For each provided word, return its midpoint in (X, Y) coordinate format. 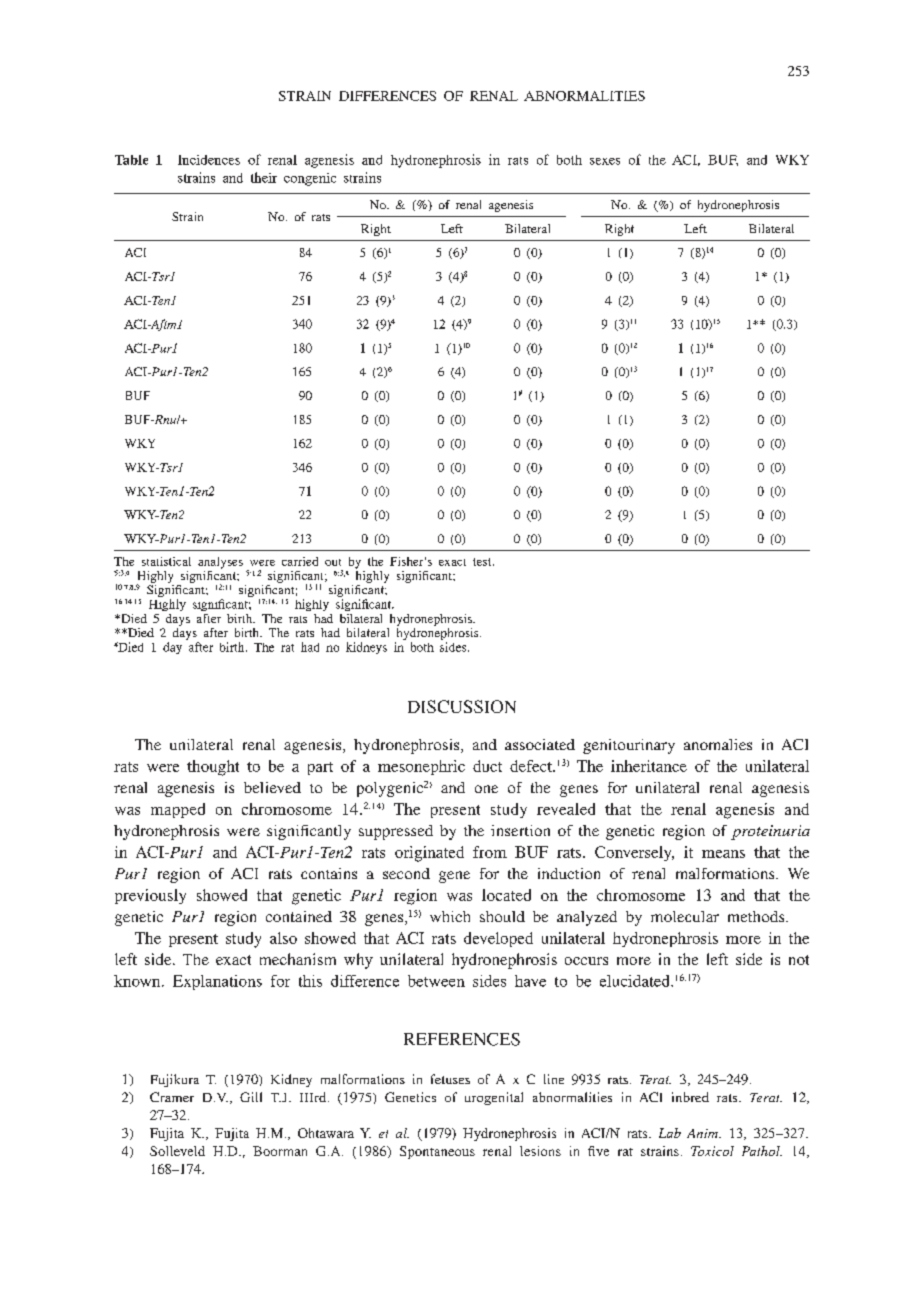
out (333, 562)
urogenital (494, 1098)
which (450, 916)
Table (131, 160)
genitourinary (629, 746)
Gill (251, 1097)
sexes (605, 161)
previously (150, 896)
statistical (166, 561)
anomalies (718, 744)
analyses (220, 563)
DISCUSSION (462, 706)
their (264, 177)
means (723, 854)
